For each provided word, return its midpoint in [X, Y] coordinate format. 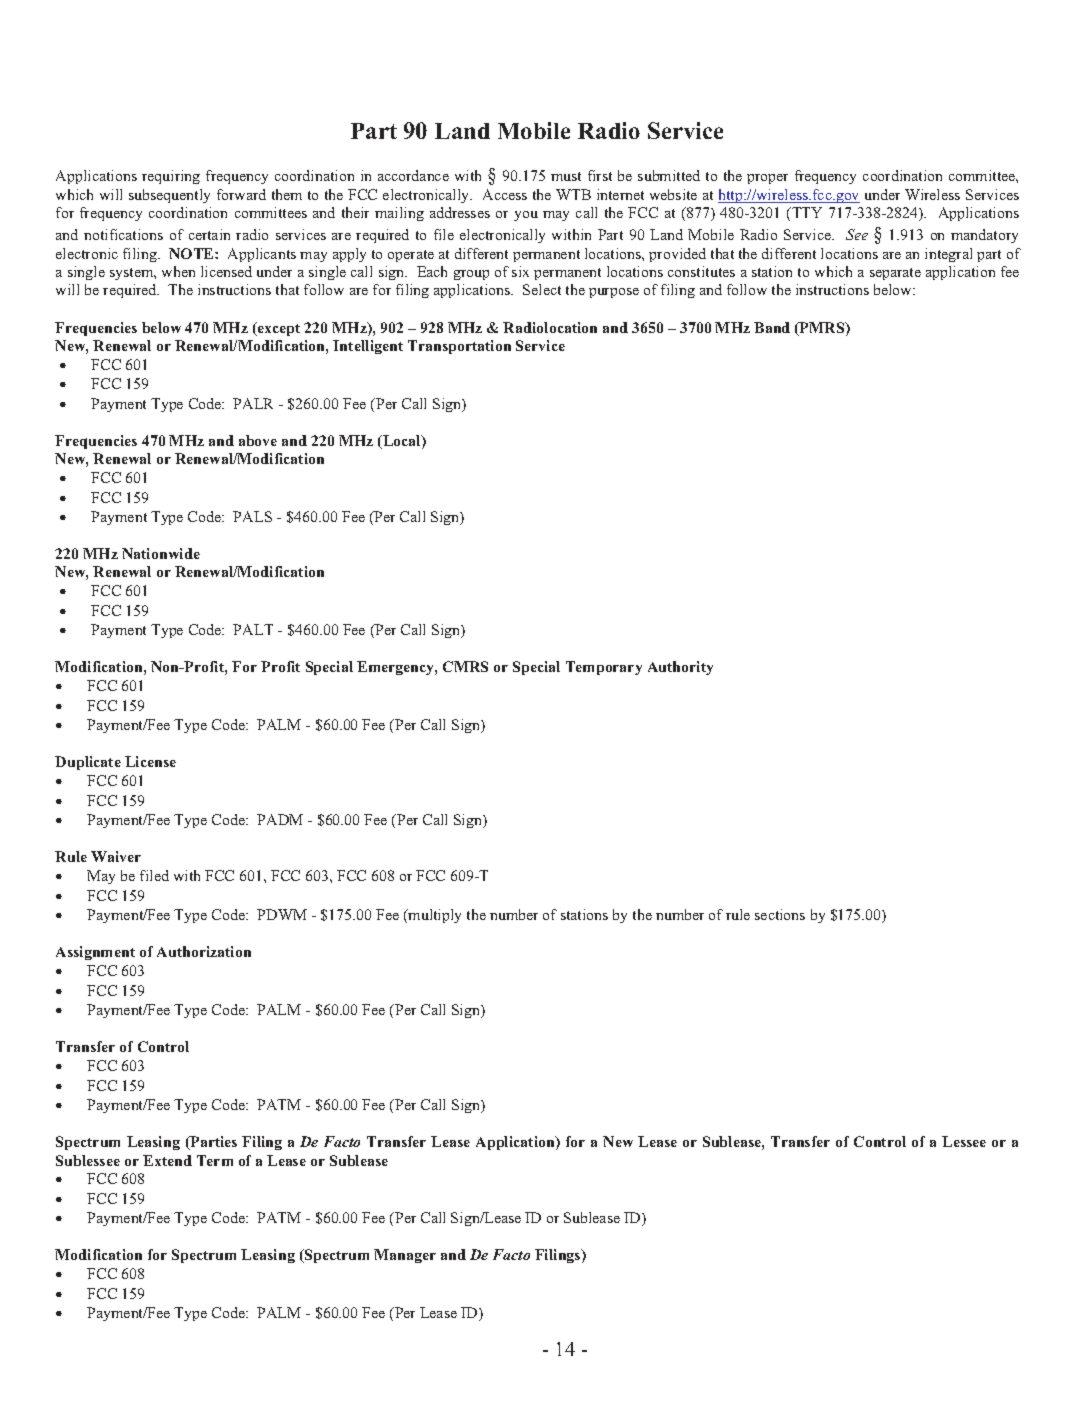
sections [780, 914]
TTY [806, 212]
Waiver [116, 856]
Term [215, 1160]
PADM [280, 819]
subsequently [169, 196]
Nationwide [161, 553]
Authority [680, 668]
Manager [405, 1256]
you [526, 216]
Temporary [604, 668]
